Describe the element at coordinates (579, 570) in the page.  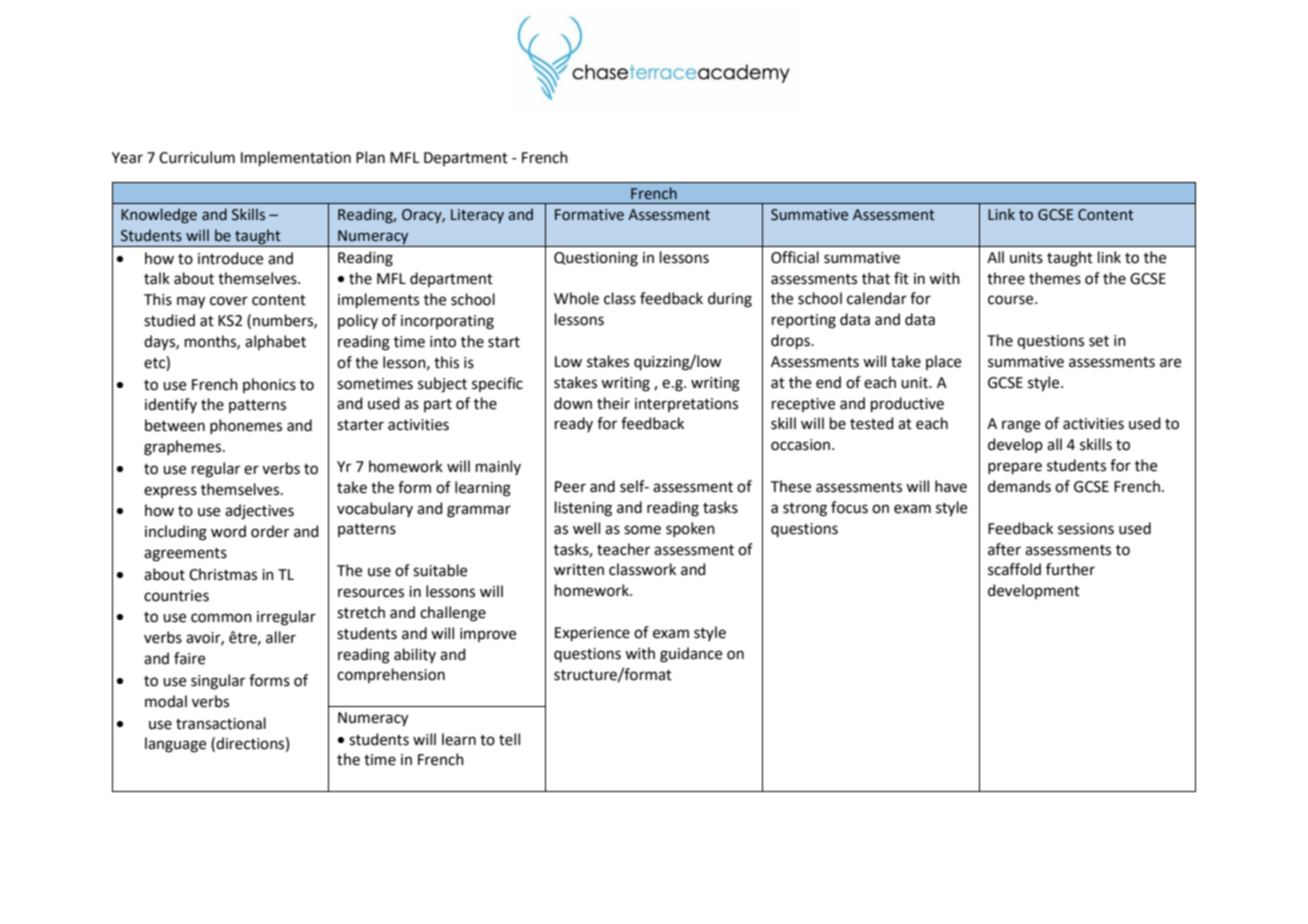
I see `written` at that location.
